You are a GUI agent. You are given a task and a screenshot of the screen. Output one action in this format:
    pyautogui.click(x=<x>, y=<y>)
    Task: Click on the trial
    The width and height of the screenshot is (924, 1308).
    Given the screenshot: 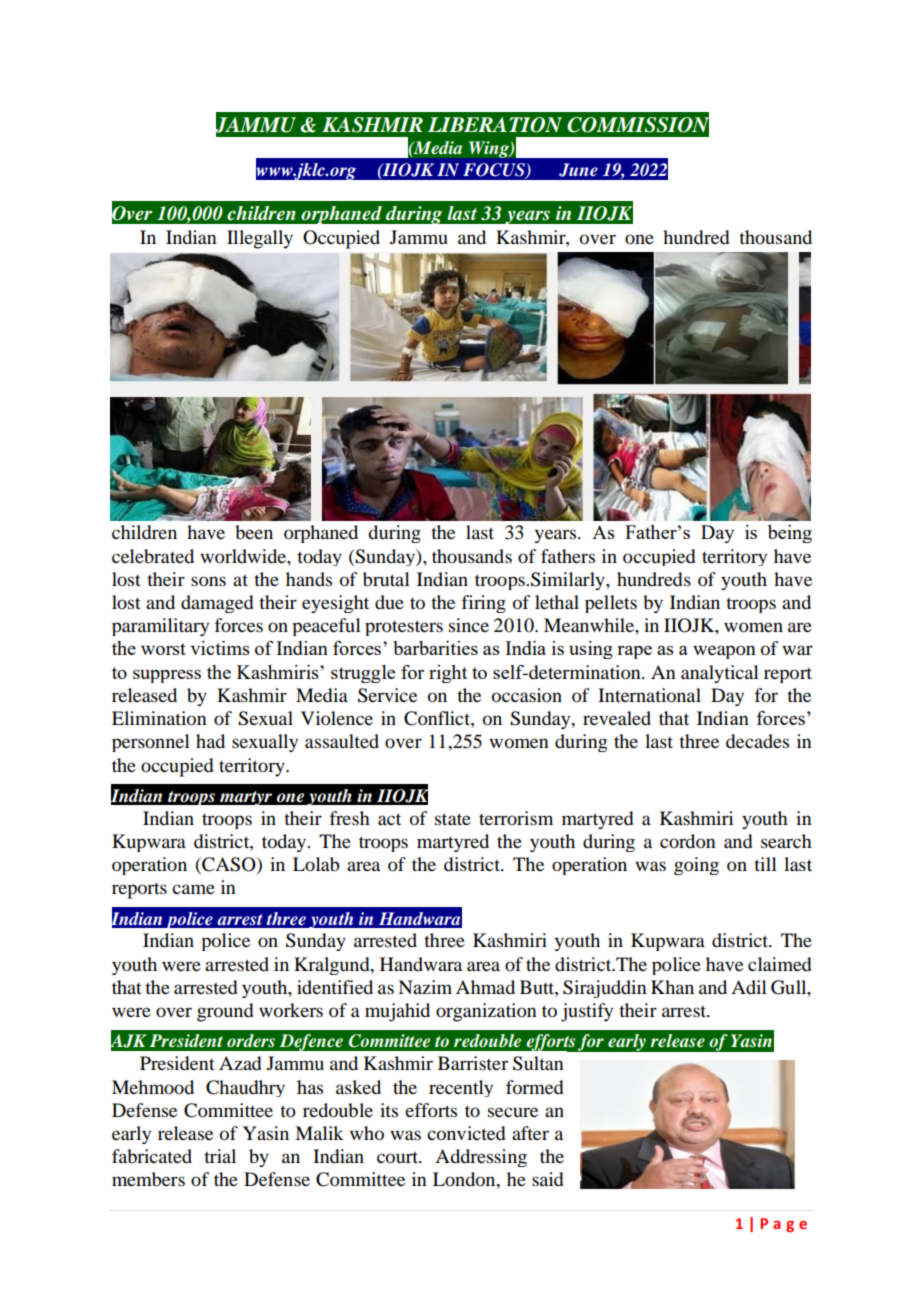 What is the action you would take?
    pyautogui.click(x=220, y=1156)
